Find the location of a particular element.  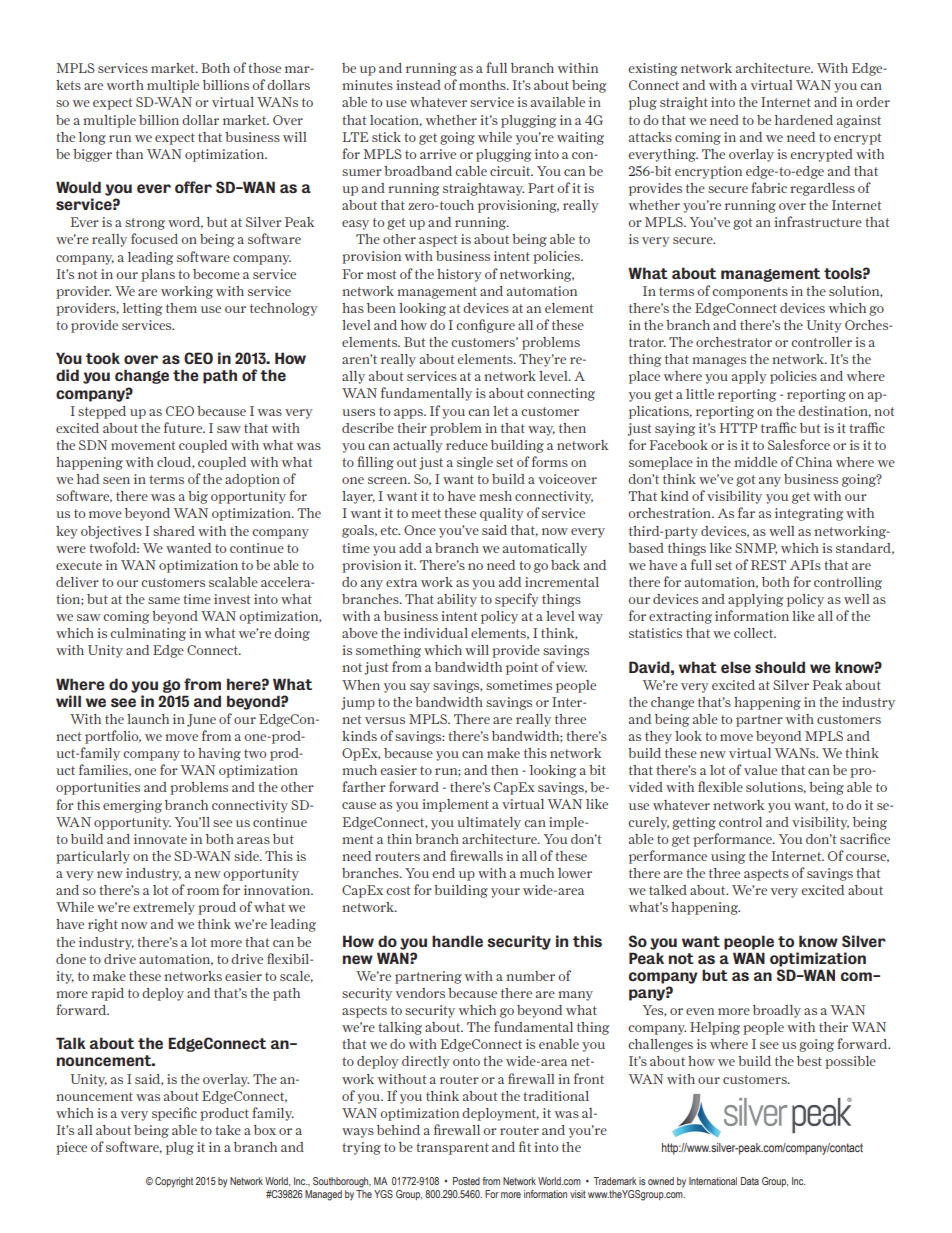

collect is located at coordinates (755, 633).
